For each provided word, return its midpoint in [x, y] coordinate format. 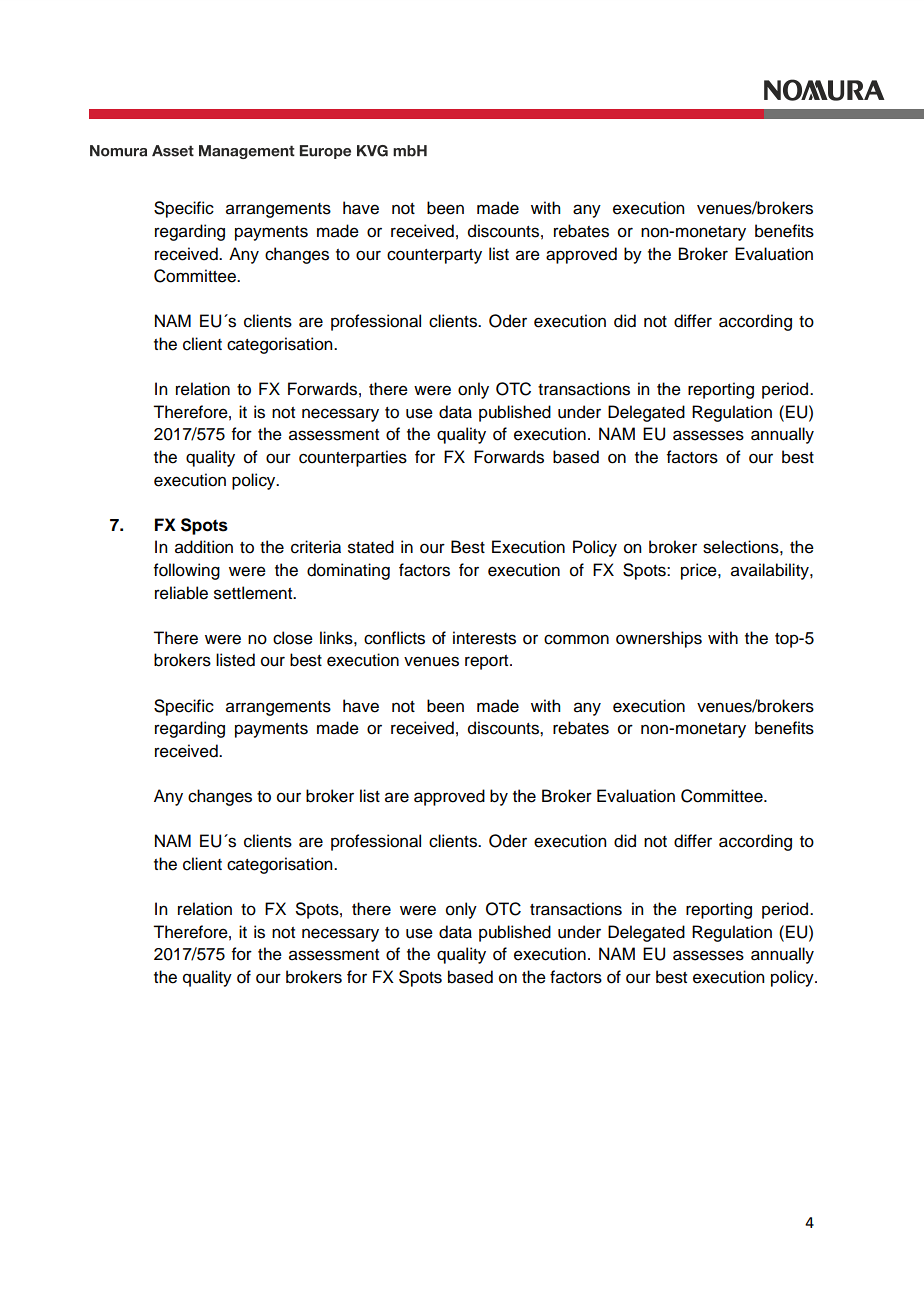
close [293, 638]
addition [204, 547]
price [700, 571]
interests [484, 638]
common [576, 639]
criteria [316, 547]
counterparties [353, 458]
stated [371, 547]
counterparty [434, 256]
